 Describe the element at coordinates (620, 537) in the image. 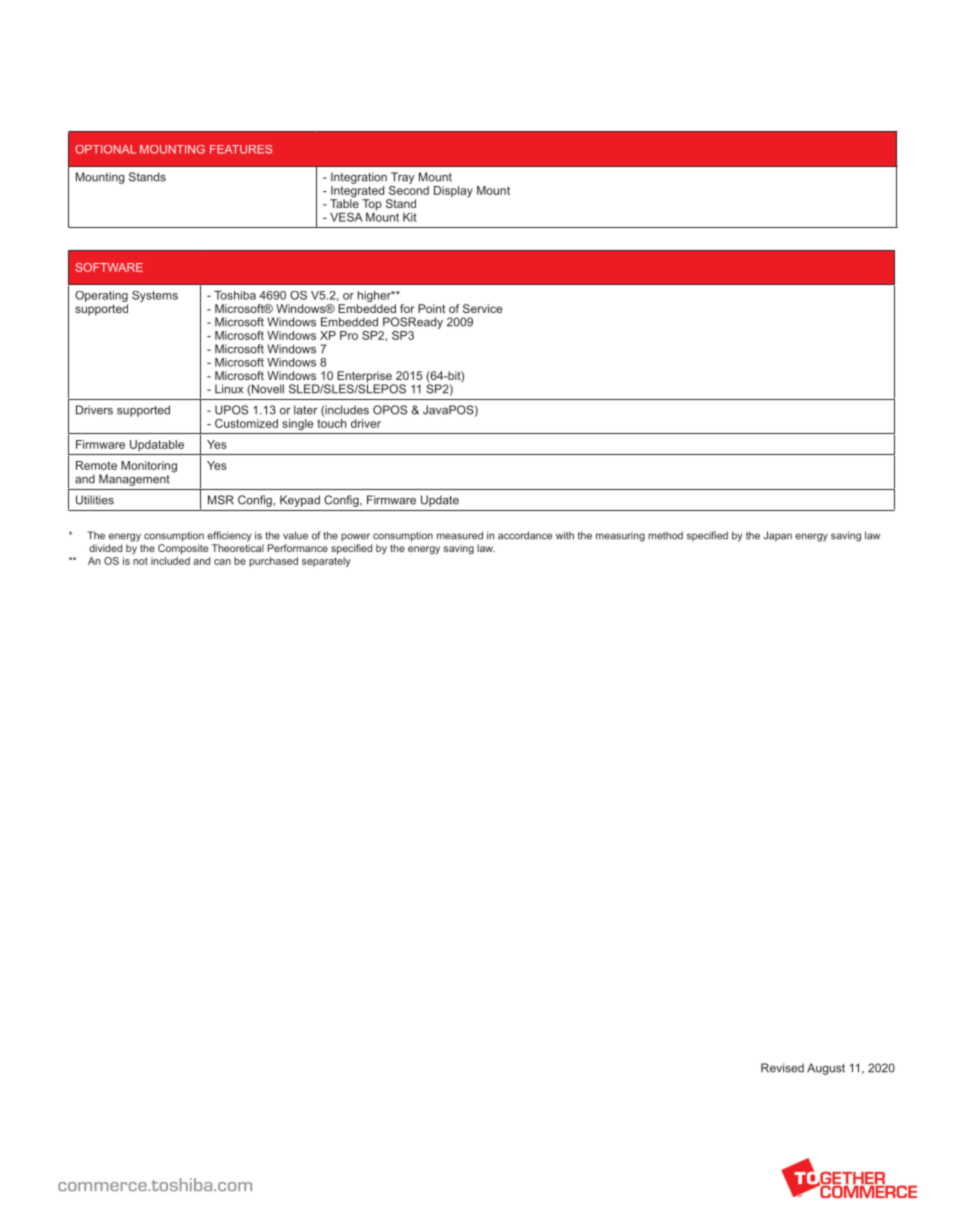

I see `measuring` at that location.
